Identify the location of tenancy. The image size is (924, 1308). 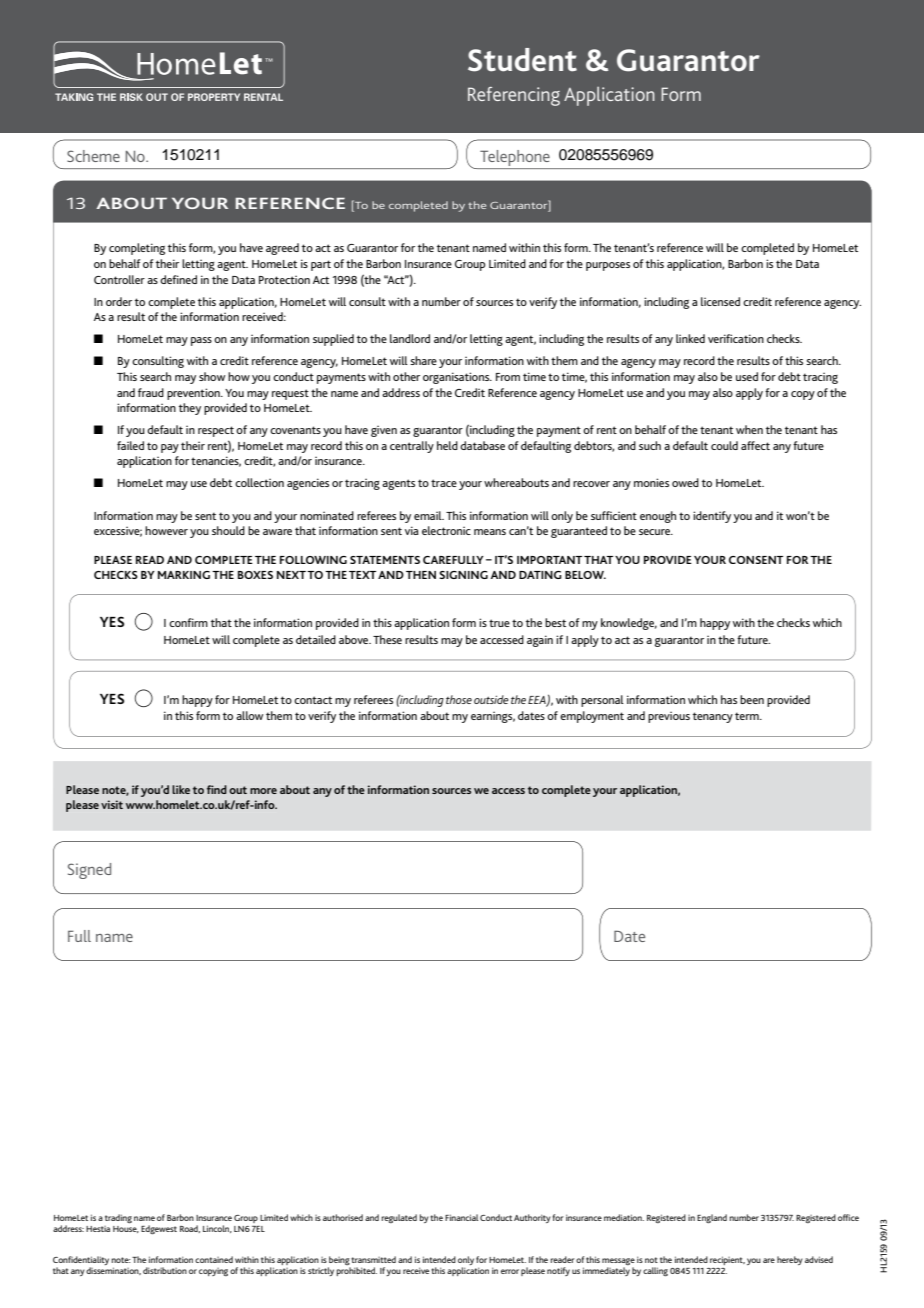
(713, 717).
